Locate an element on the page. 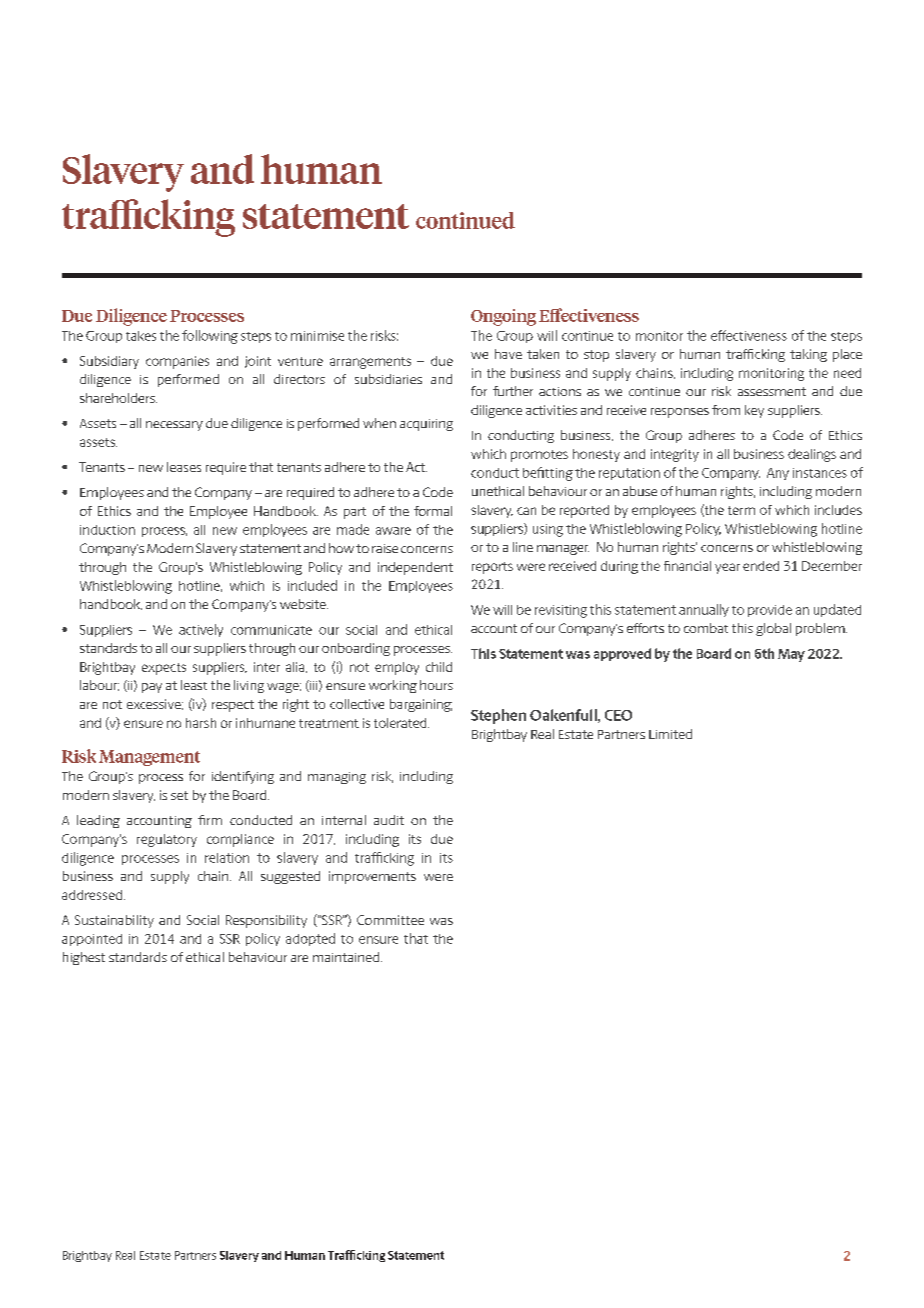 Image resolution: width=924 pixels, height=1308 pixels. following is located at coordinates (210, 337).
